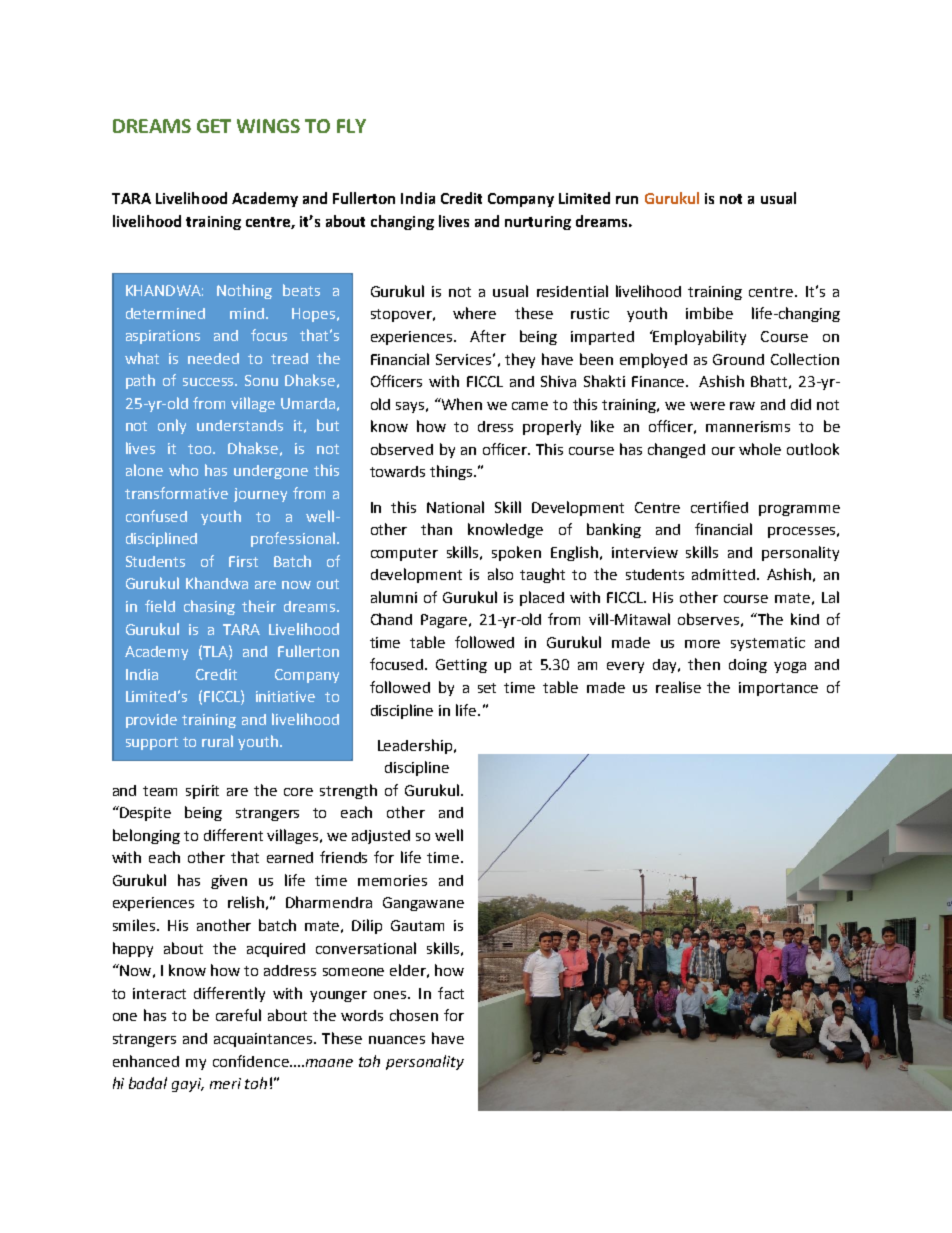  What do you see at coordinates (268, 126) in the screenshot?
I see `WINGS` at bounding box center [268, 126].
